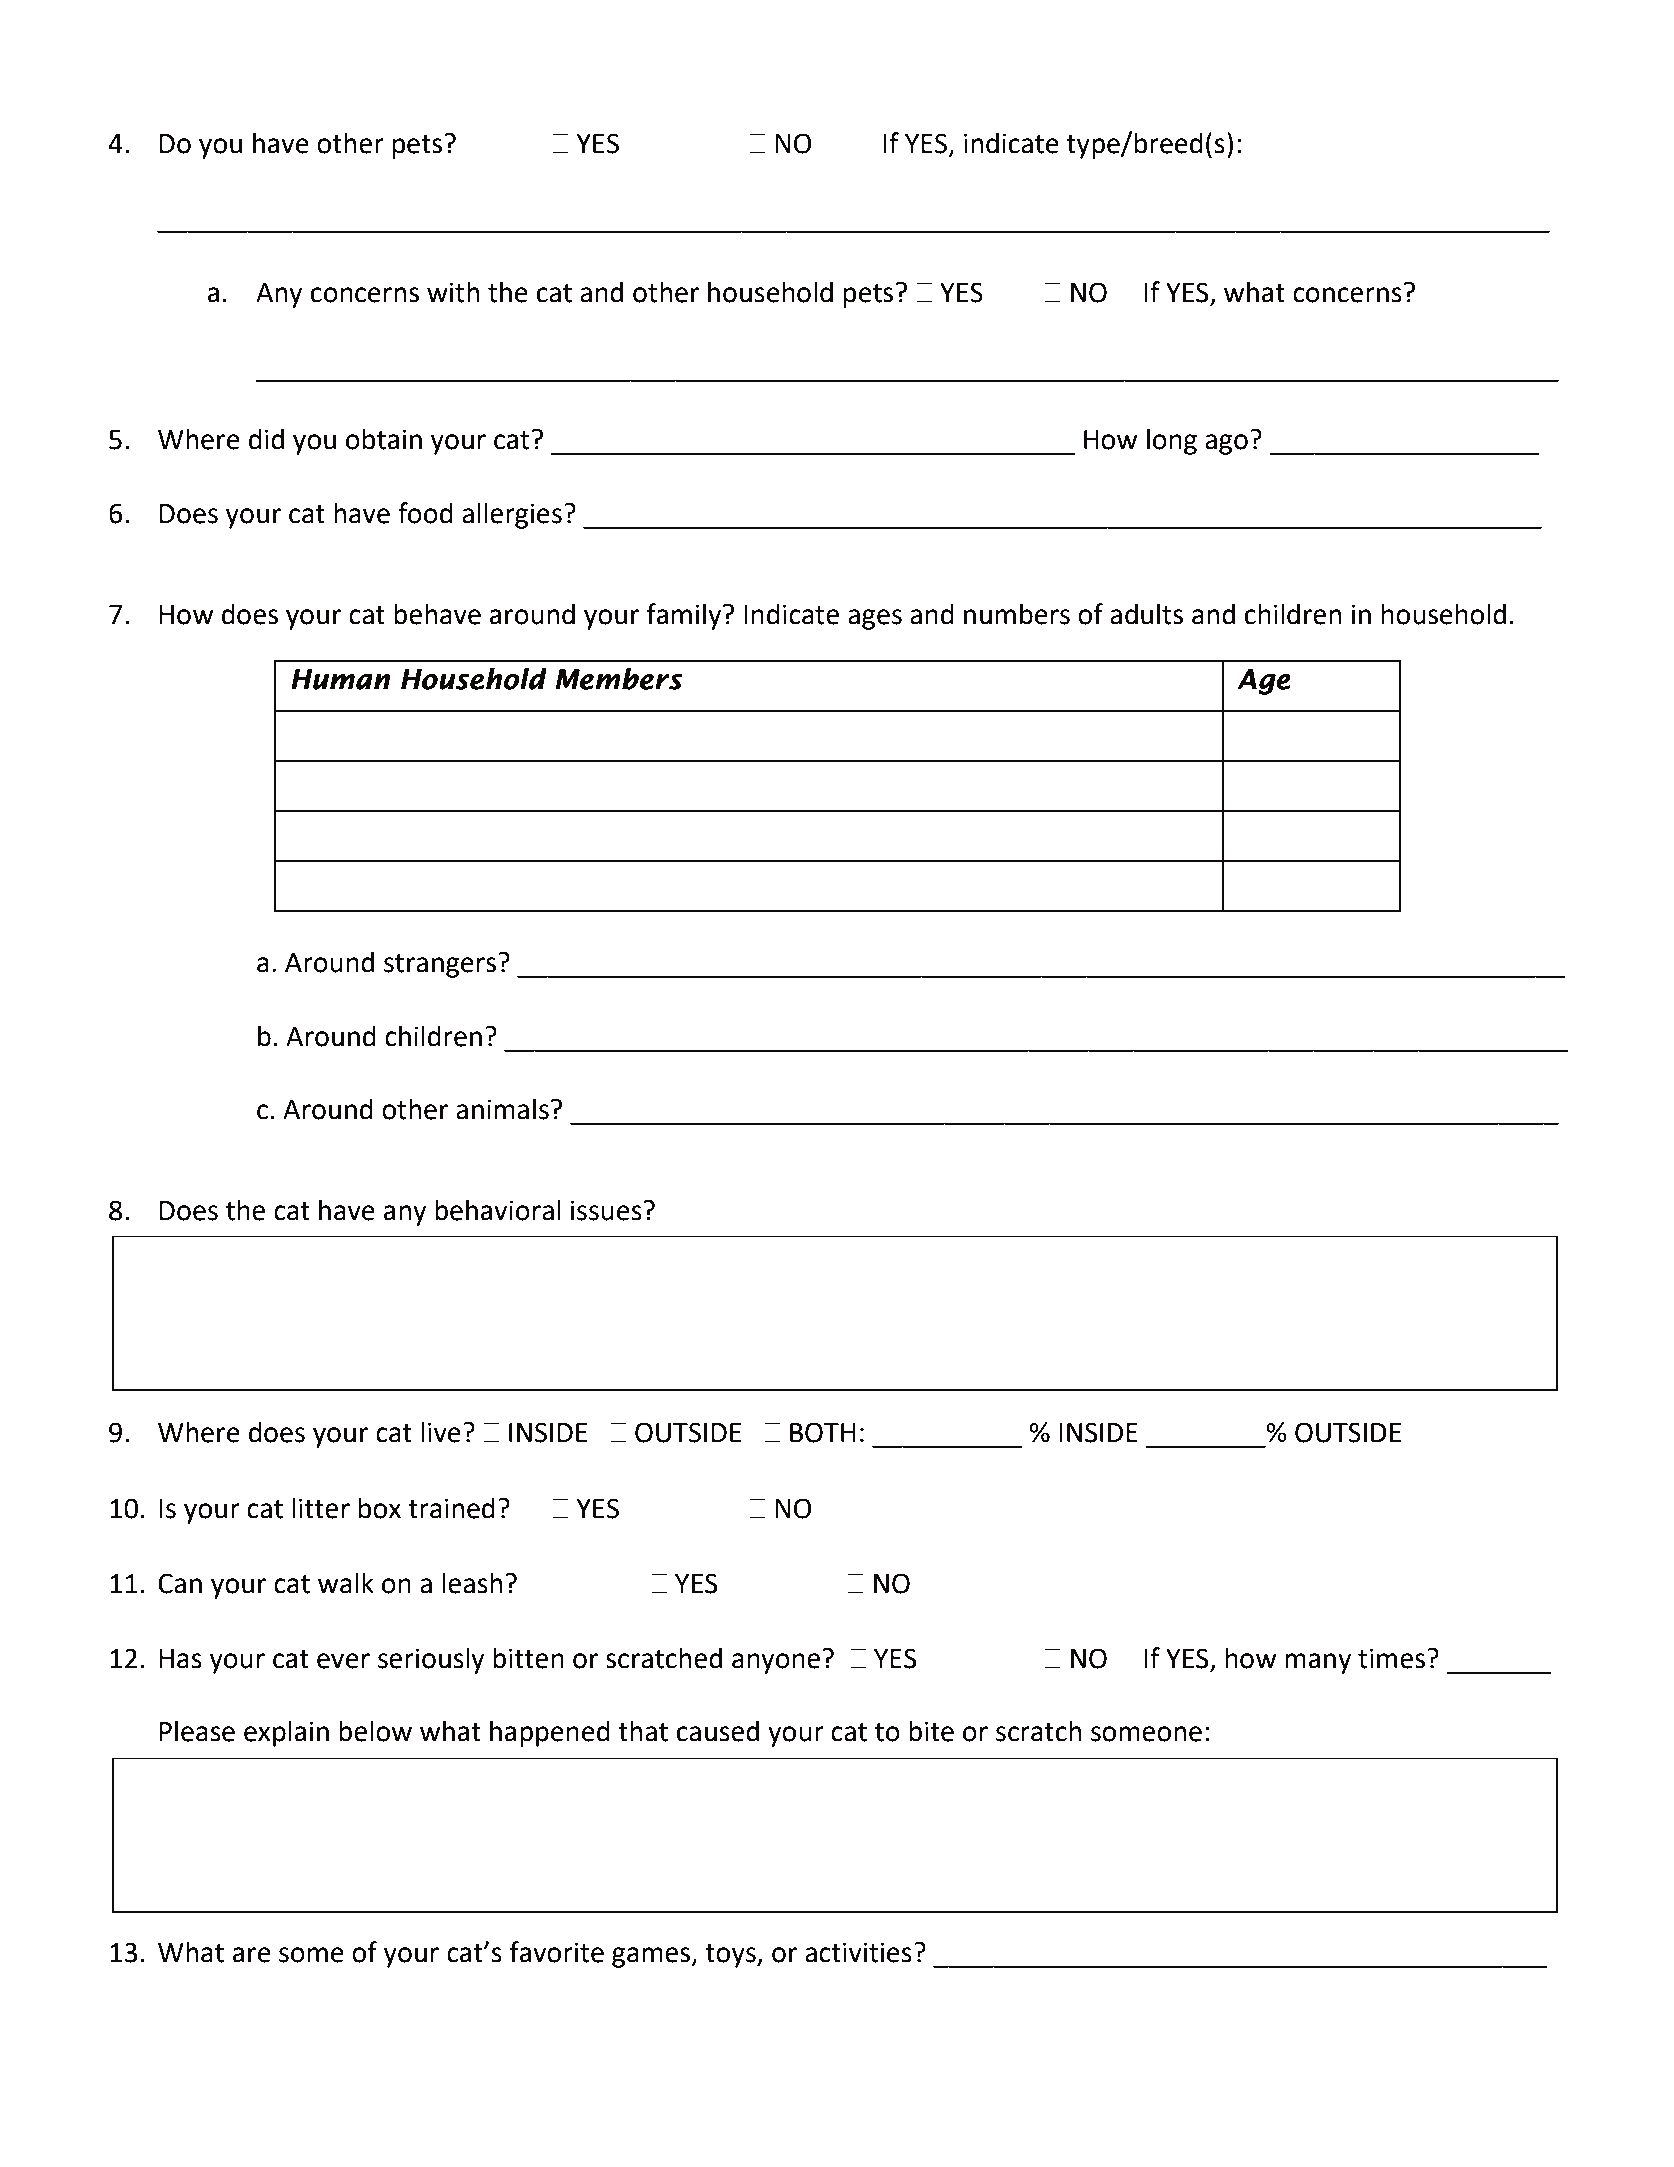 This image has height=2167, width=1674. What do you see at coordinates (1226, 444) in the image?
I see `ago` at bounding box center [1226, 444].
